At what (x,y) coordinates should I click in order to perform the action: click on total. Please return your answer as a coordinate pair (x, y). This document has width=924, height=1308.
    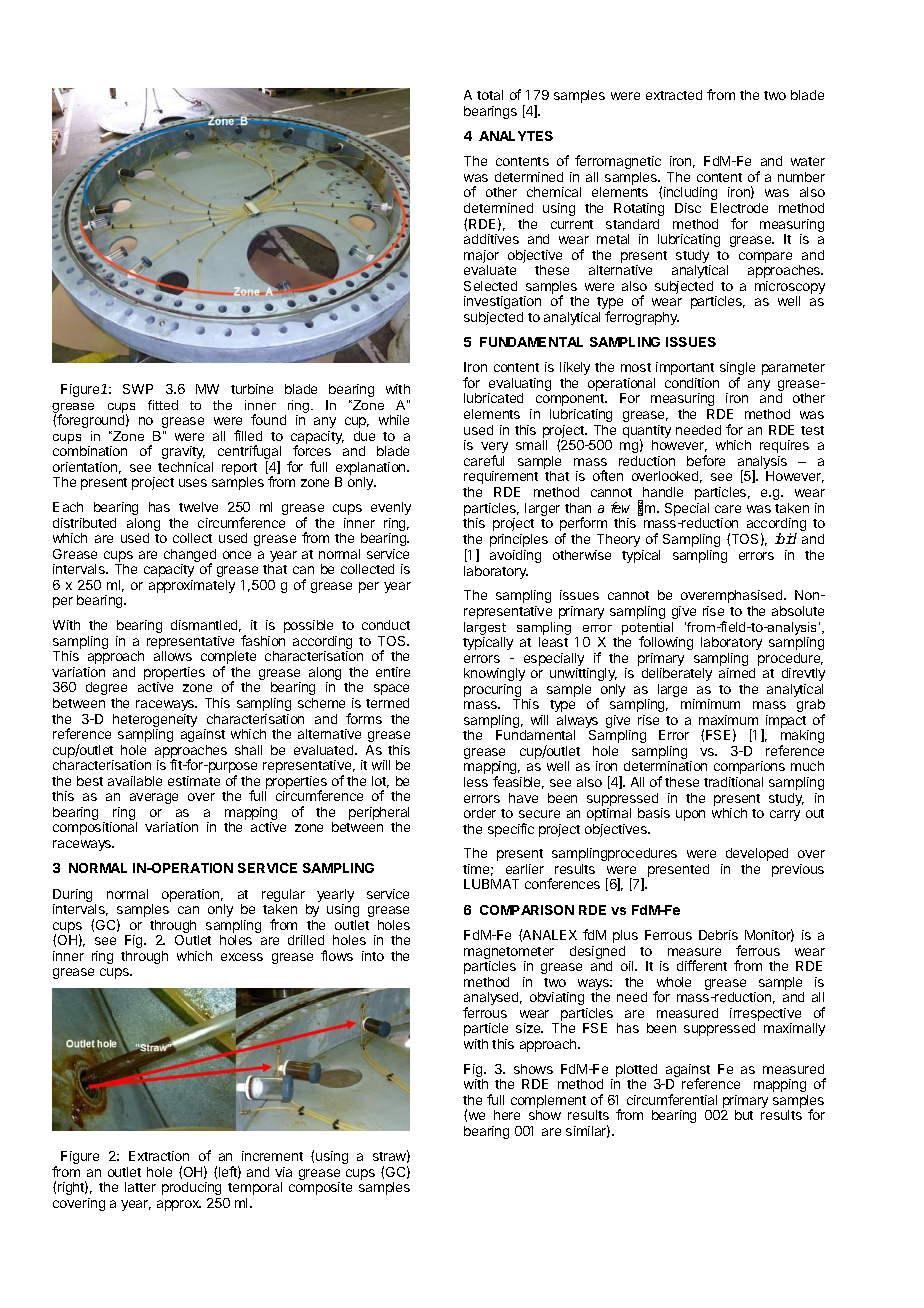
    Looking at the image, I should click on (490, 95).
